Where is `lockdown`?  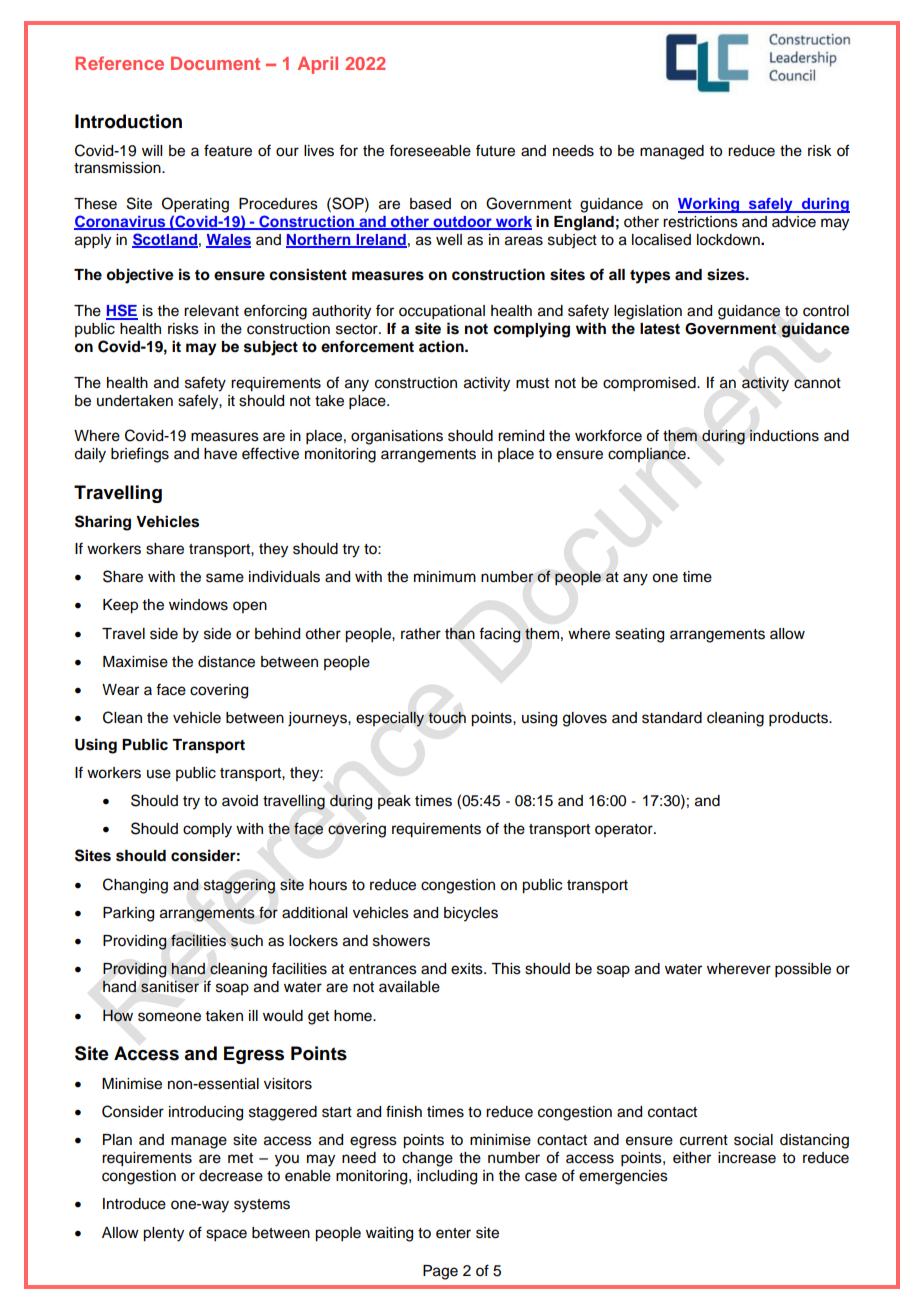
lockdown is located at coordinates (729, 240).
